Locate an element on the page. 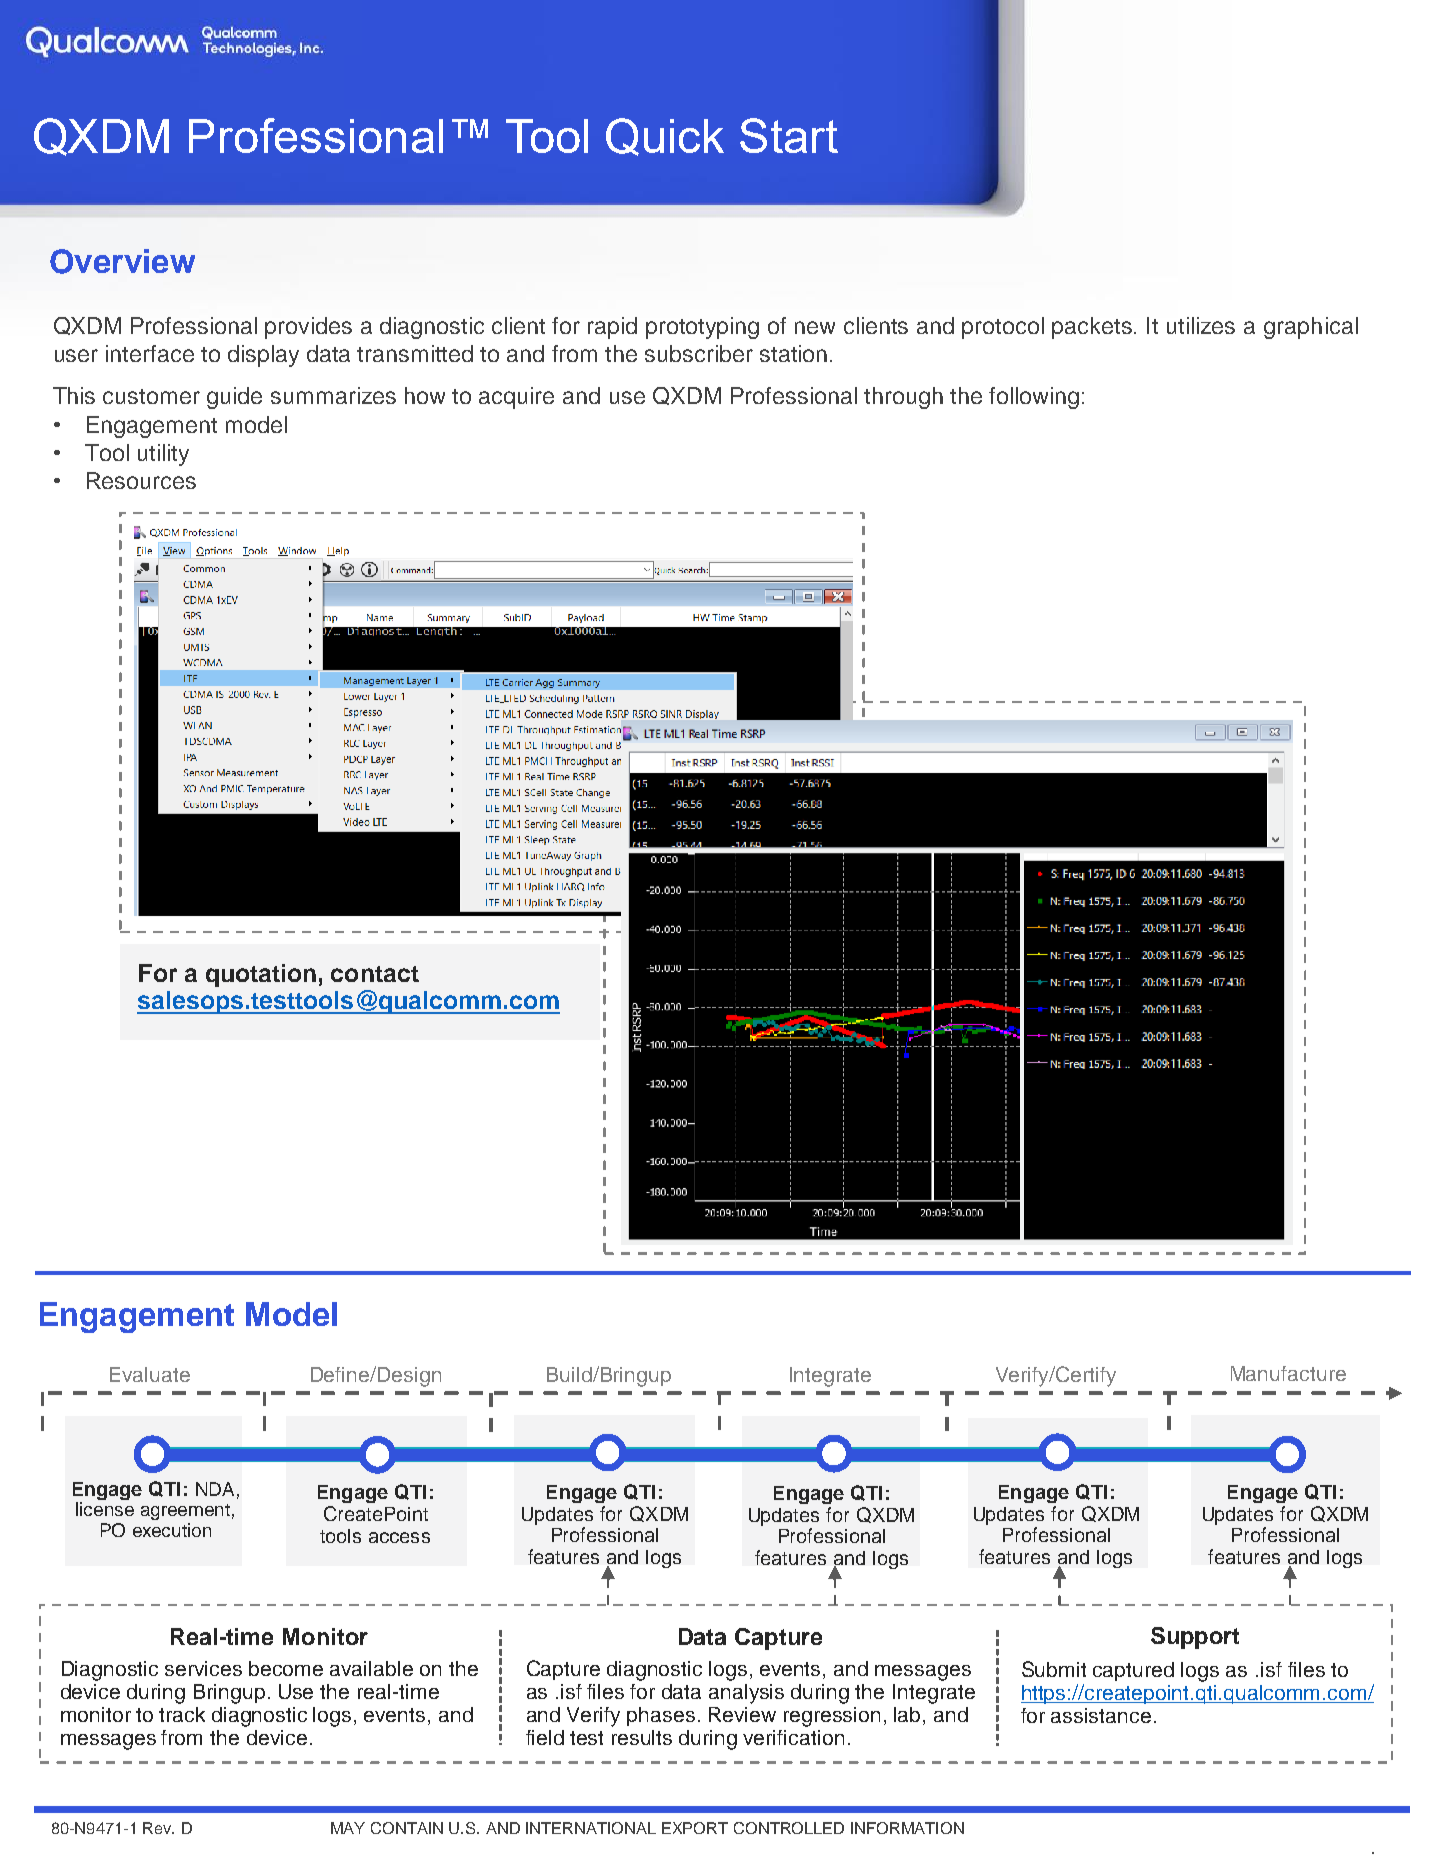 This document has height=1869, width=1444. quotation is located at coordinates (261, 975).
